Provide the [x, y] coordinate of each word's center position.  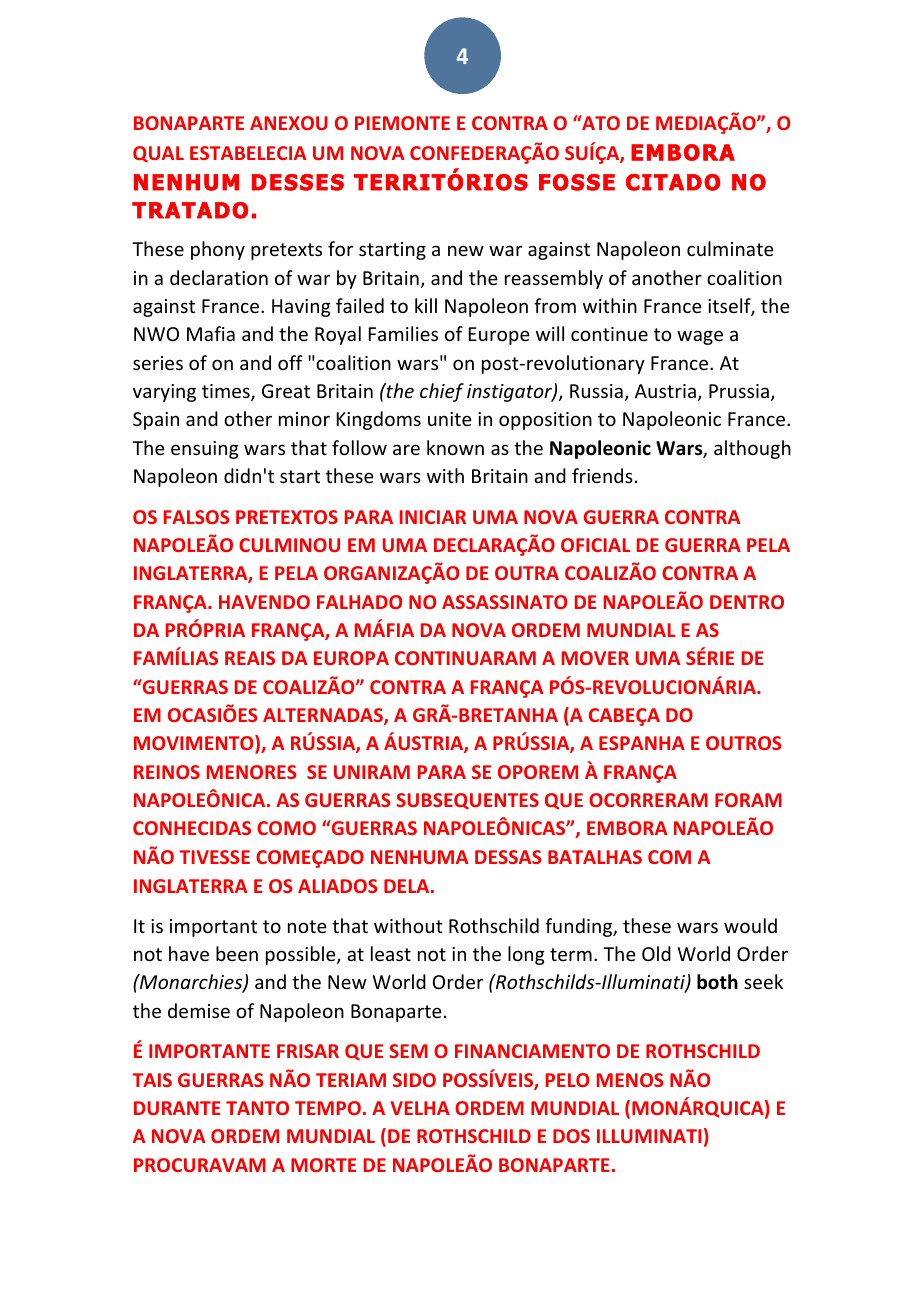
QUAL [158, 154]
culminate [730, 248]
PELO [567, 1080]
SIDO [414, 1080]
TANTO [257, 1108]
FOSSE [577, 182]
